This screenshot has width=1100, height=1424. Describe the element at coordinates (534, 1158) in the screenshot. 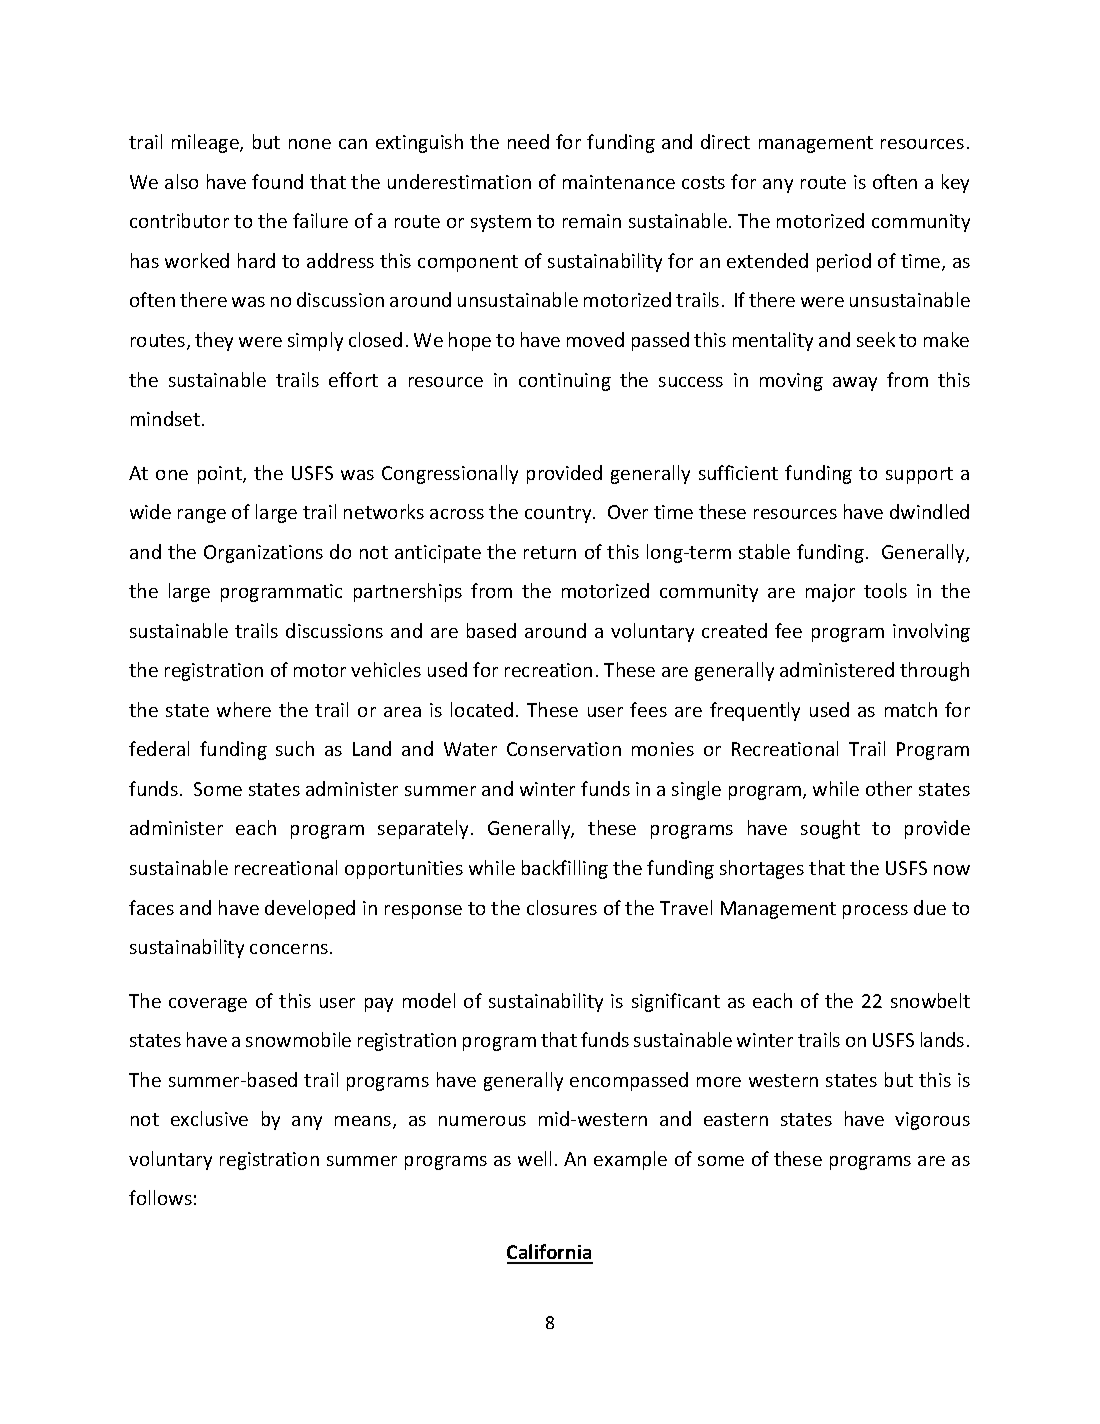

I see `well` at that location.
